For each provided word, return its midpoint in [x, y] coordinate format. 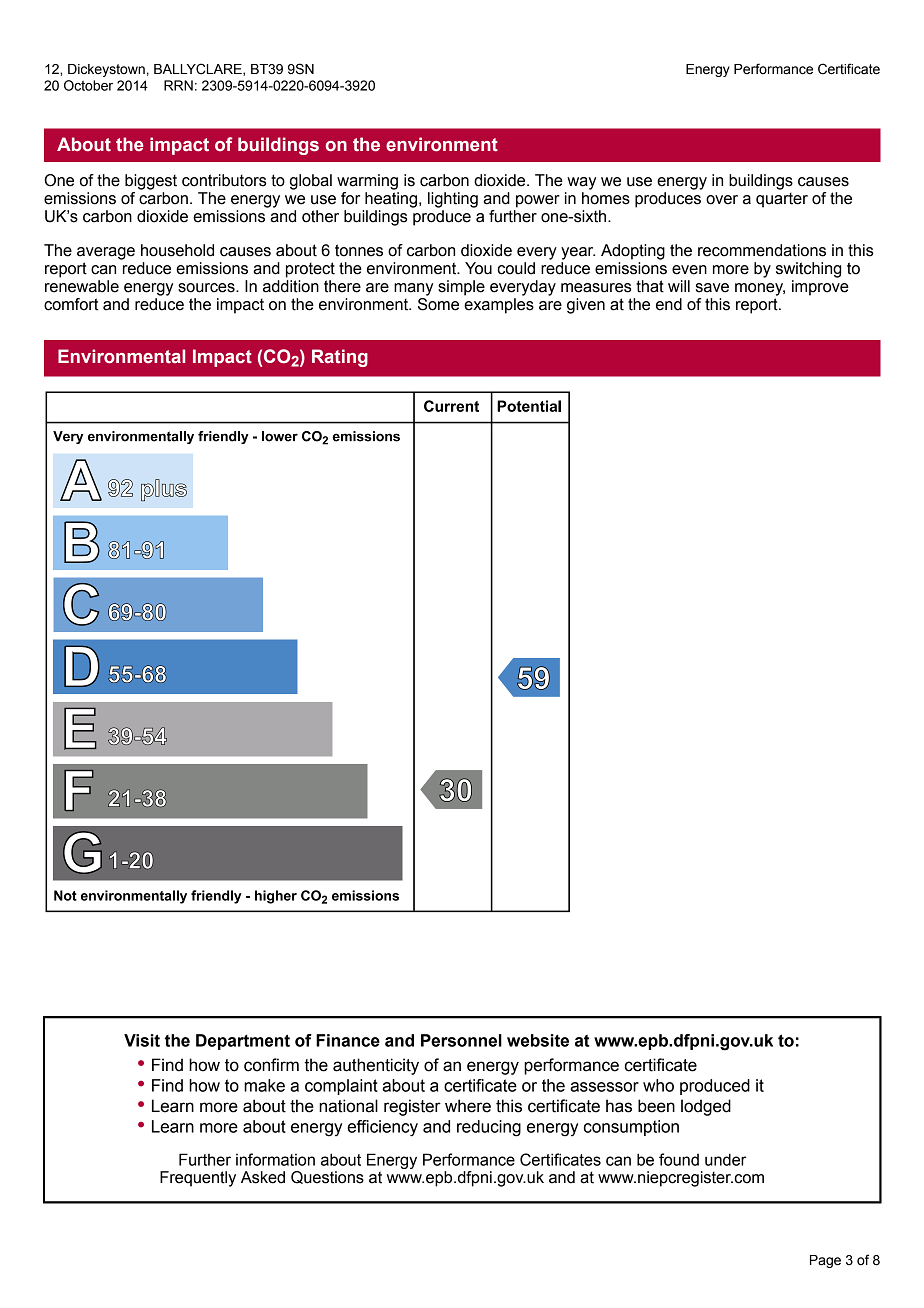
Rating [340, 358]
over [722, 200]
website [538, 1040]
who [658, 1085]
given [586, 306]
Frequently [198, 1179]
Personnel [461, 1040]
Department [243, 1042]
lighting [453, 200]
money [760, 289]
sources [207, 288]
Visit [142, 1040]
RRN [178, 85]
